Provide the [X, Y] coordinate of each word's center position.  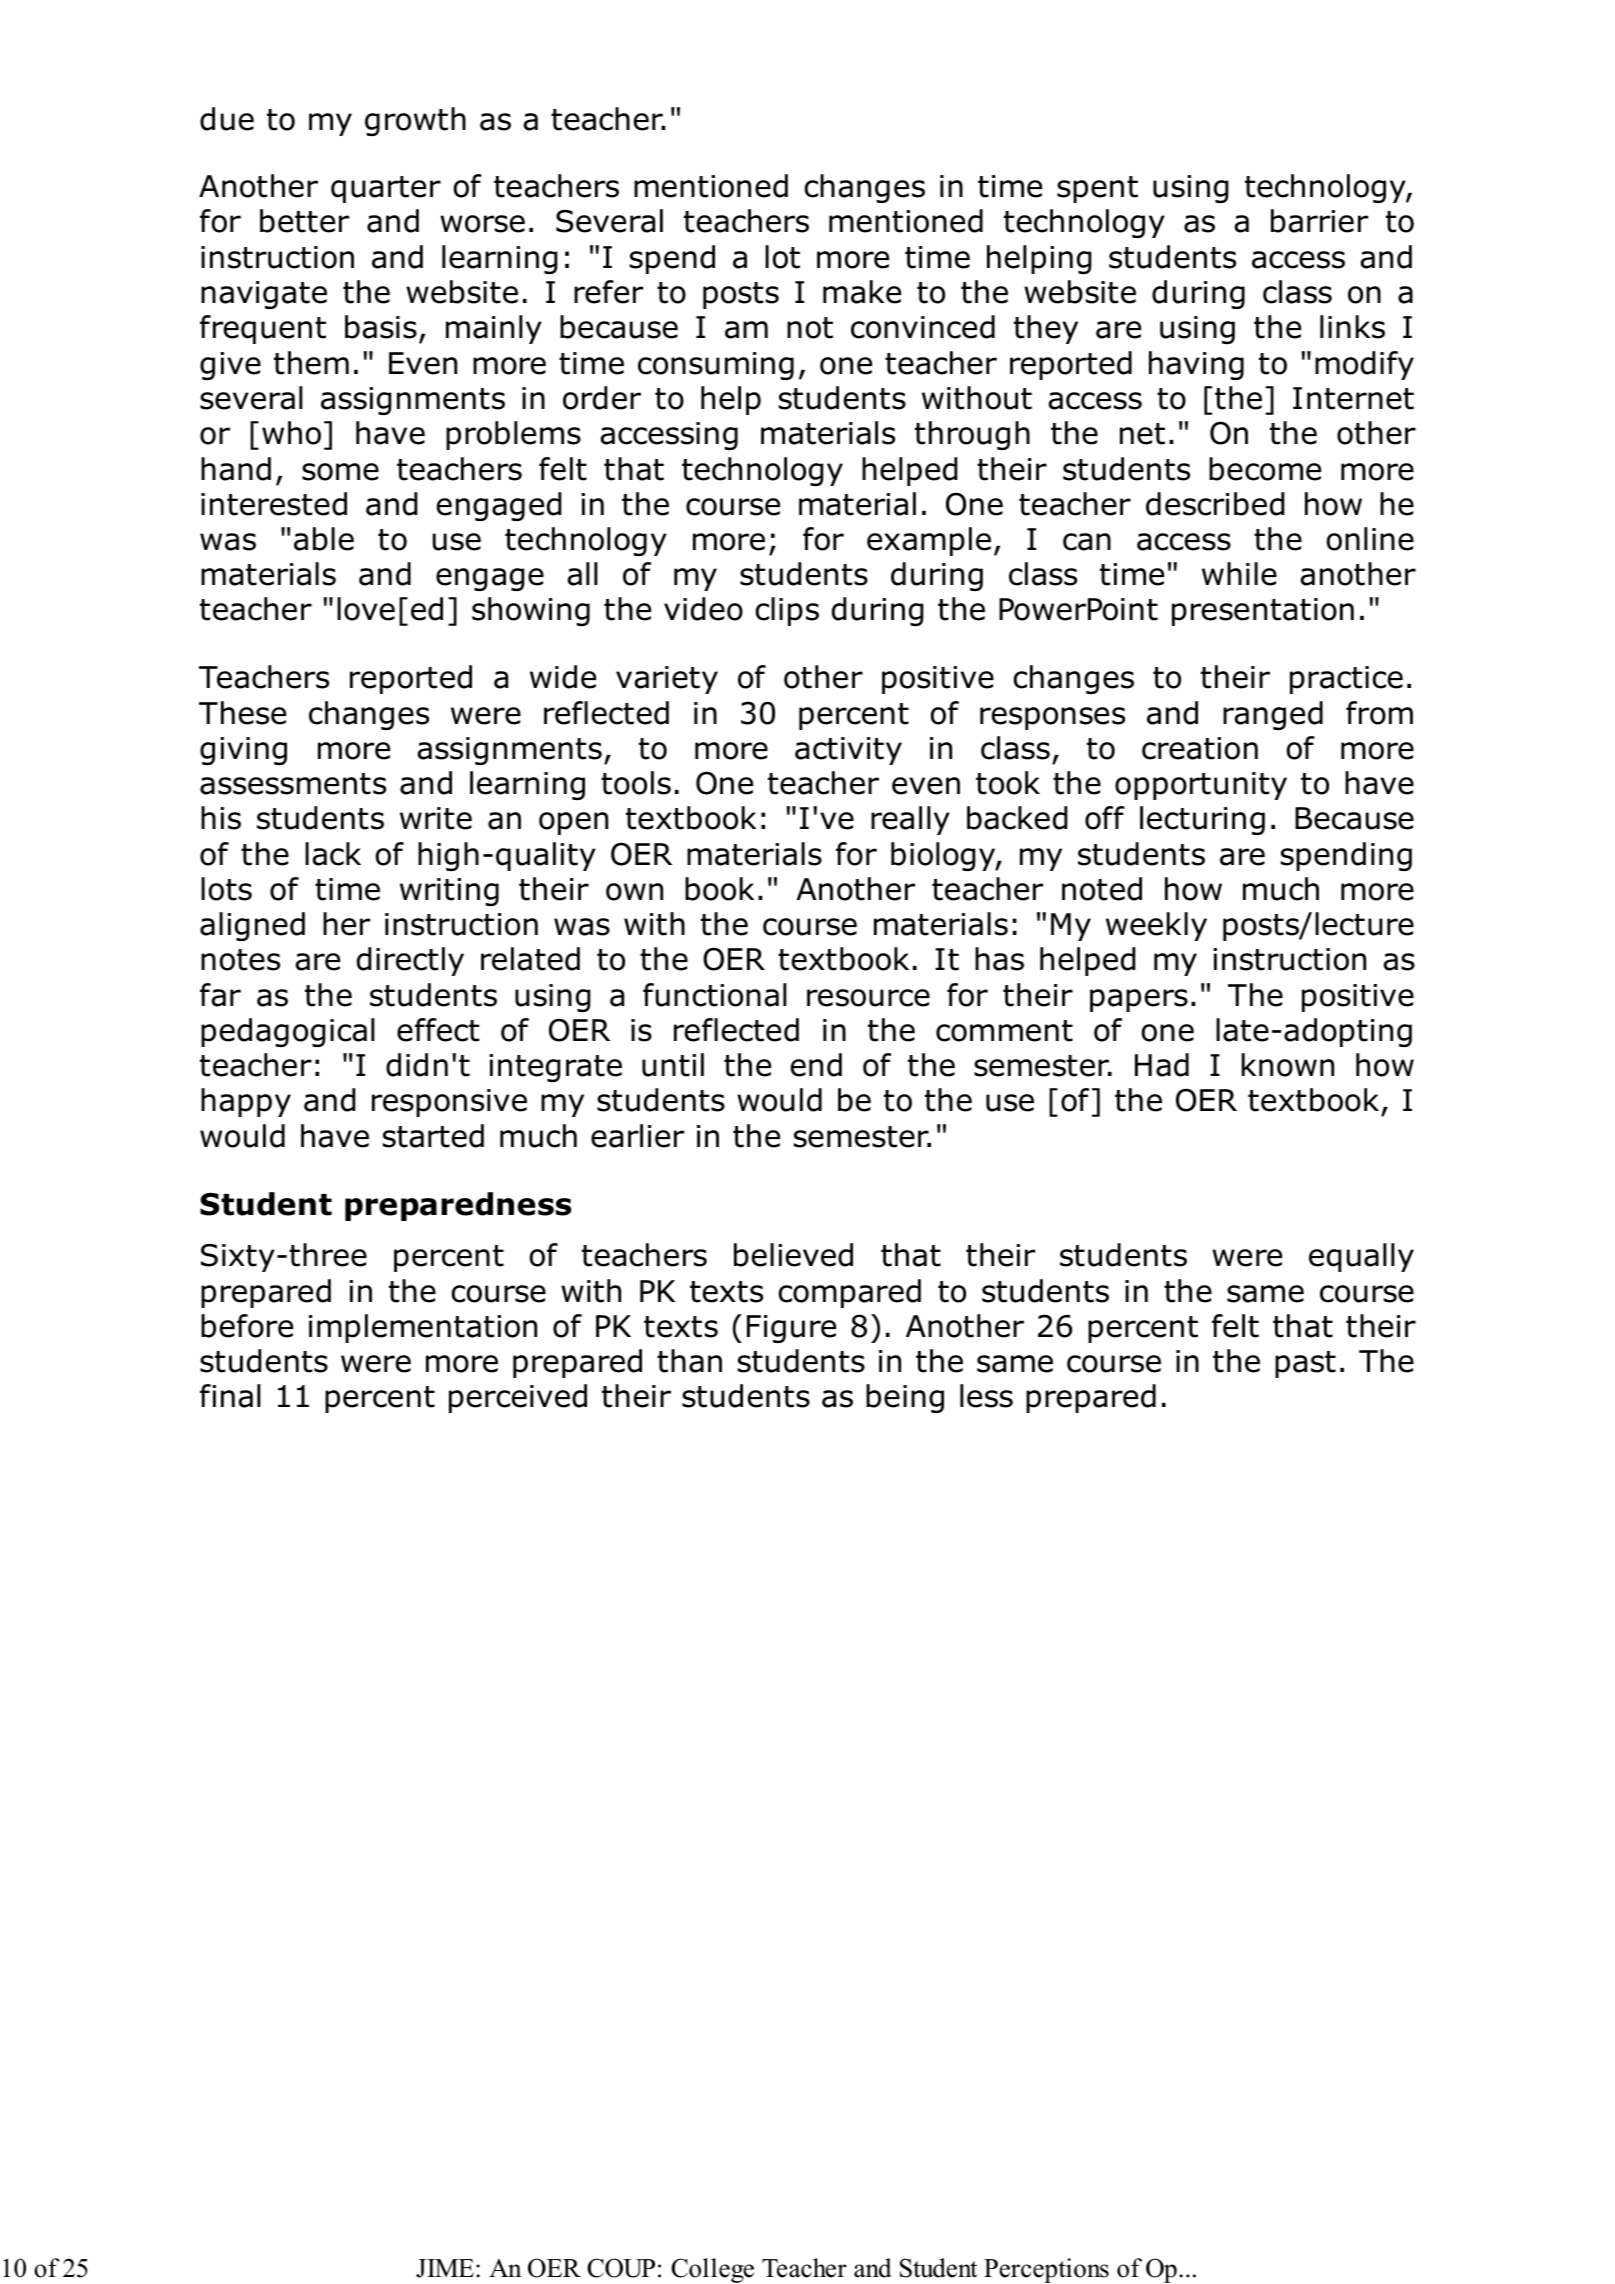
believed [793, 1255]
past [1305, 1364]
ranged [1273, 715]
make [862, 292]
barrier [1319, 221]
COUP [621, 2268]
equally [1361, 1257]
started [433, 1136]
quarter [386, 189]
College [712, 2270]
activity [848, 751]
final [230, 1396]
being [905, 1398]
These [242, 713]
